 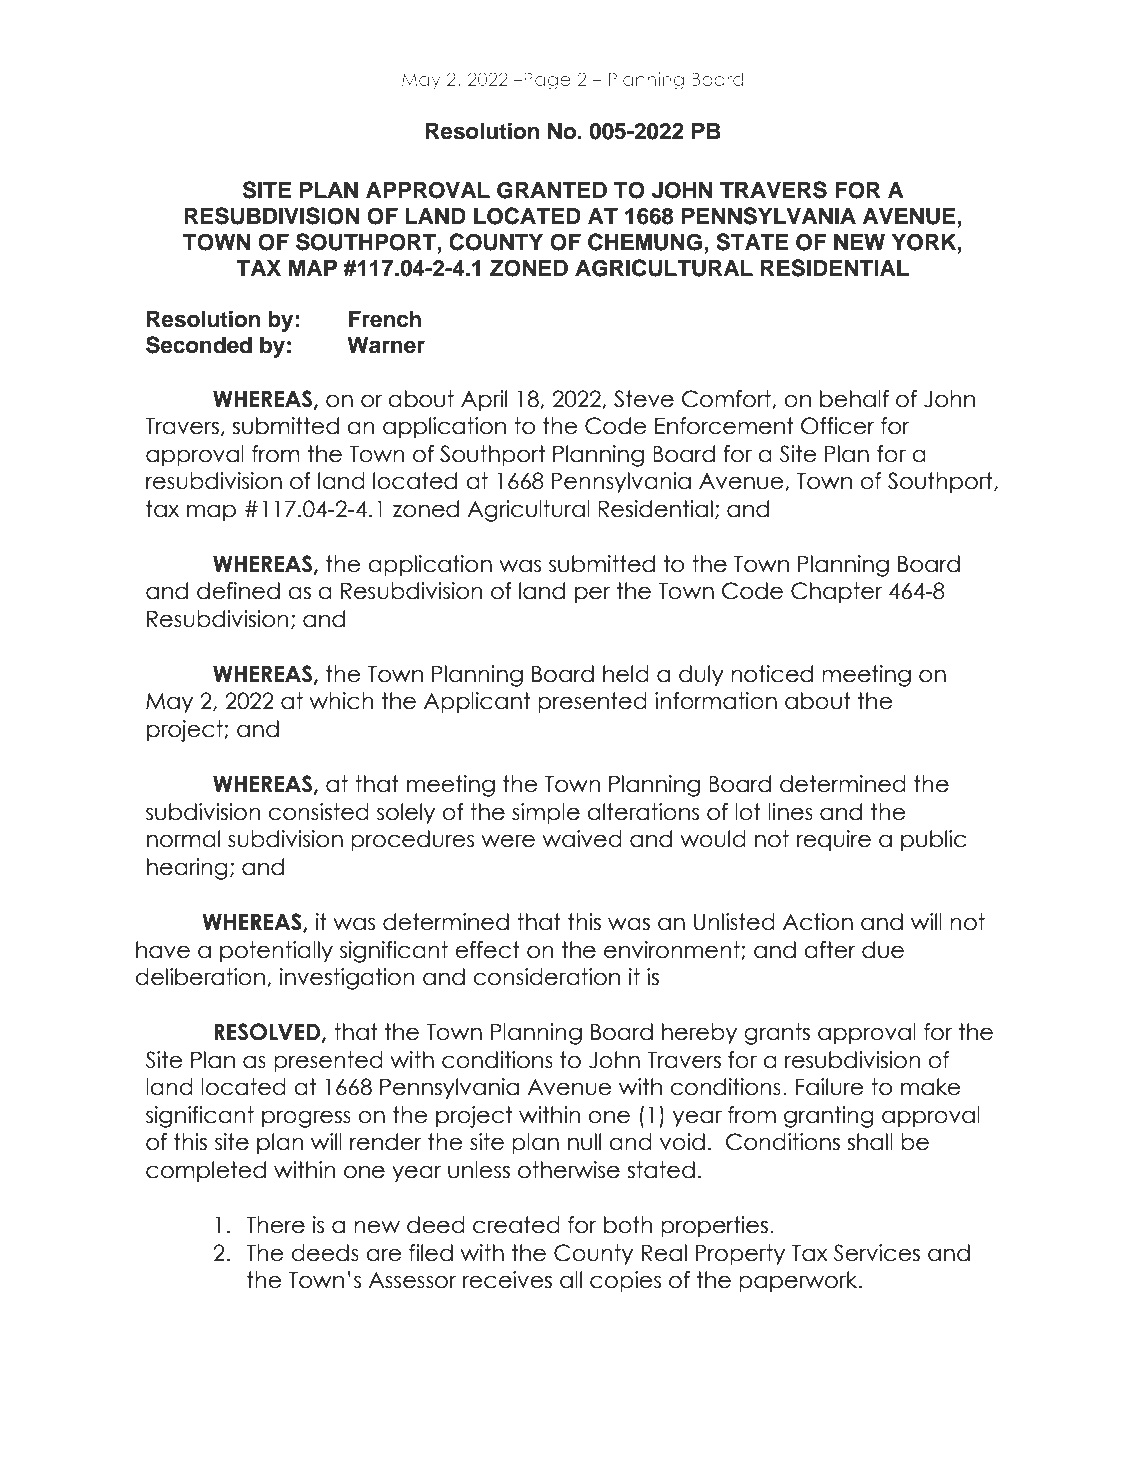 I want to click on GRANTED, so click(x=552, y=190).
